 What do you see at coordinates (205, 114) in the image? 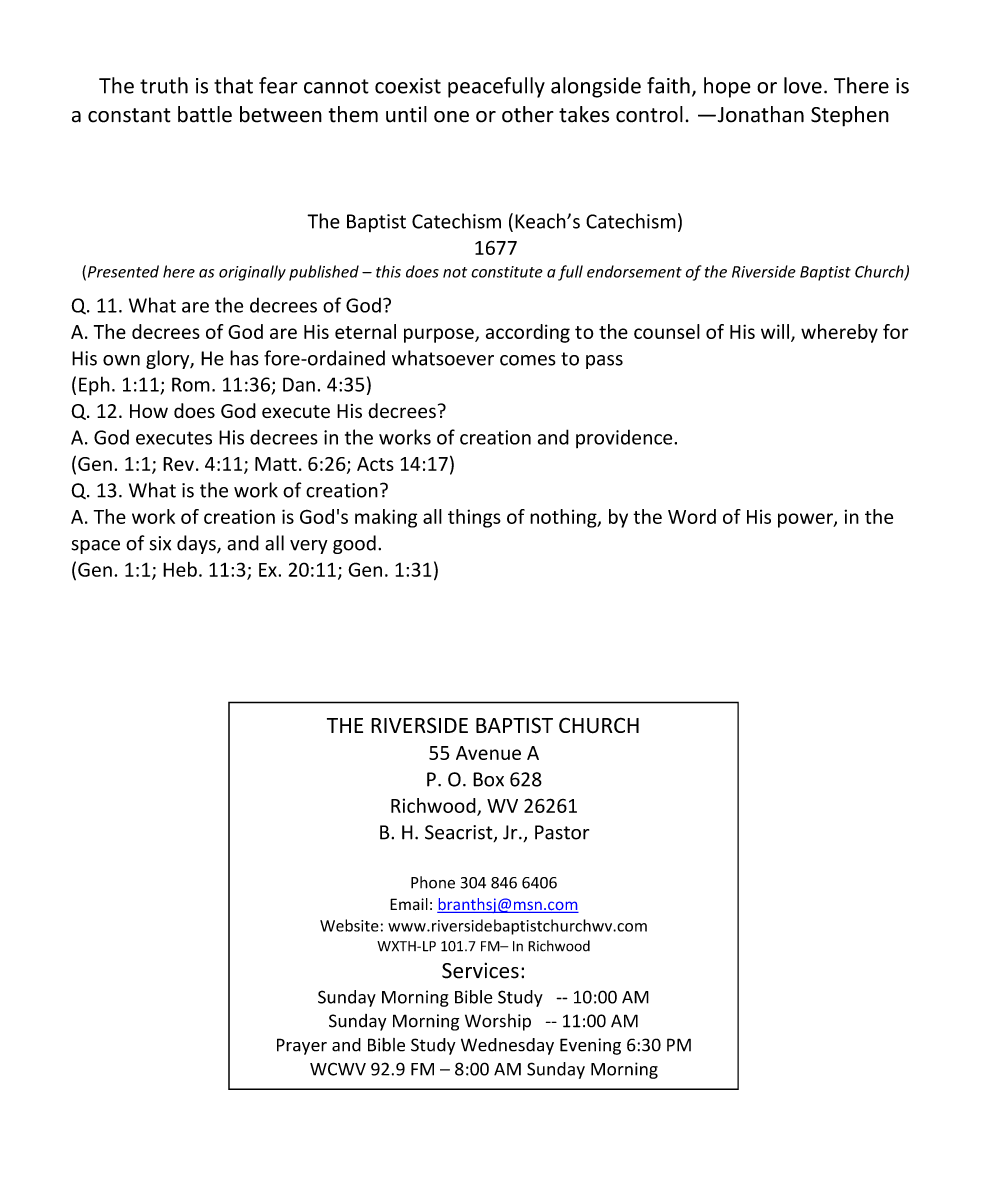
I see `battle` at bounding box center [205, 114].
